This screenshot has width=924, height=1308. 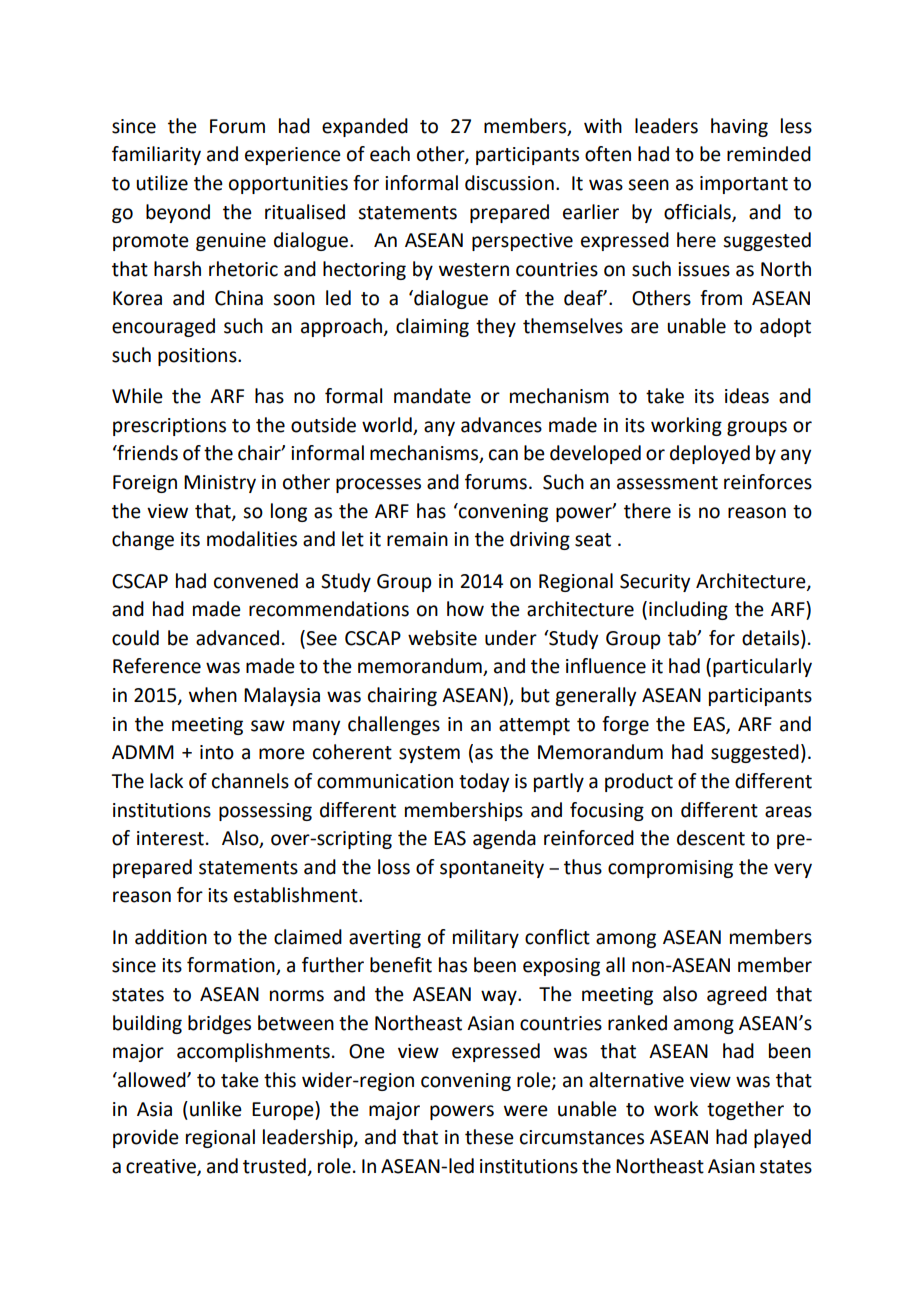 What do you see at coordinates (216, 1109) in the screenshot?
I see `unlike` at bounding box center [216, 1109].
